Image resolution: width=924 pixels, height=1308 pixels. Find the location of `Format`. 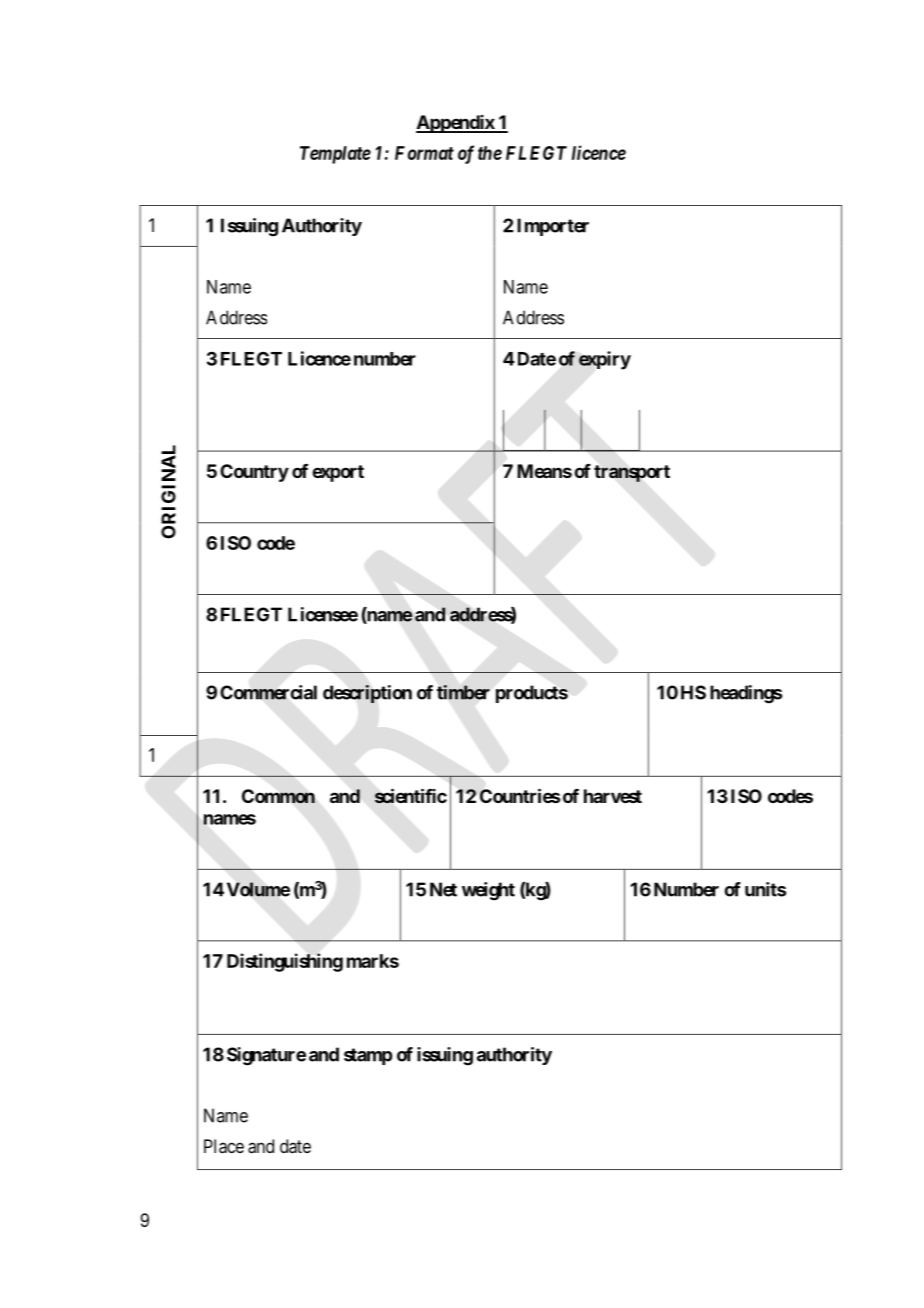

Format is located at coordinates (424, 153).
